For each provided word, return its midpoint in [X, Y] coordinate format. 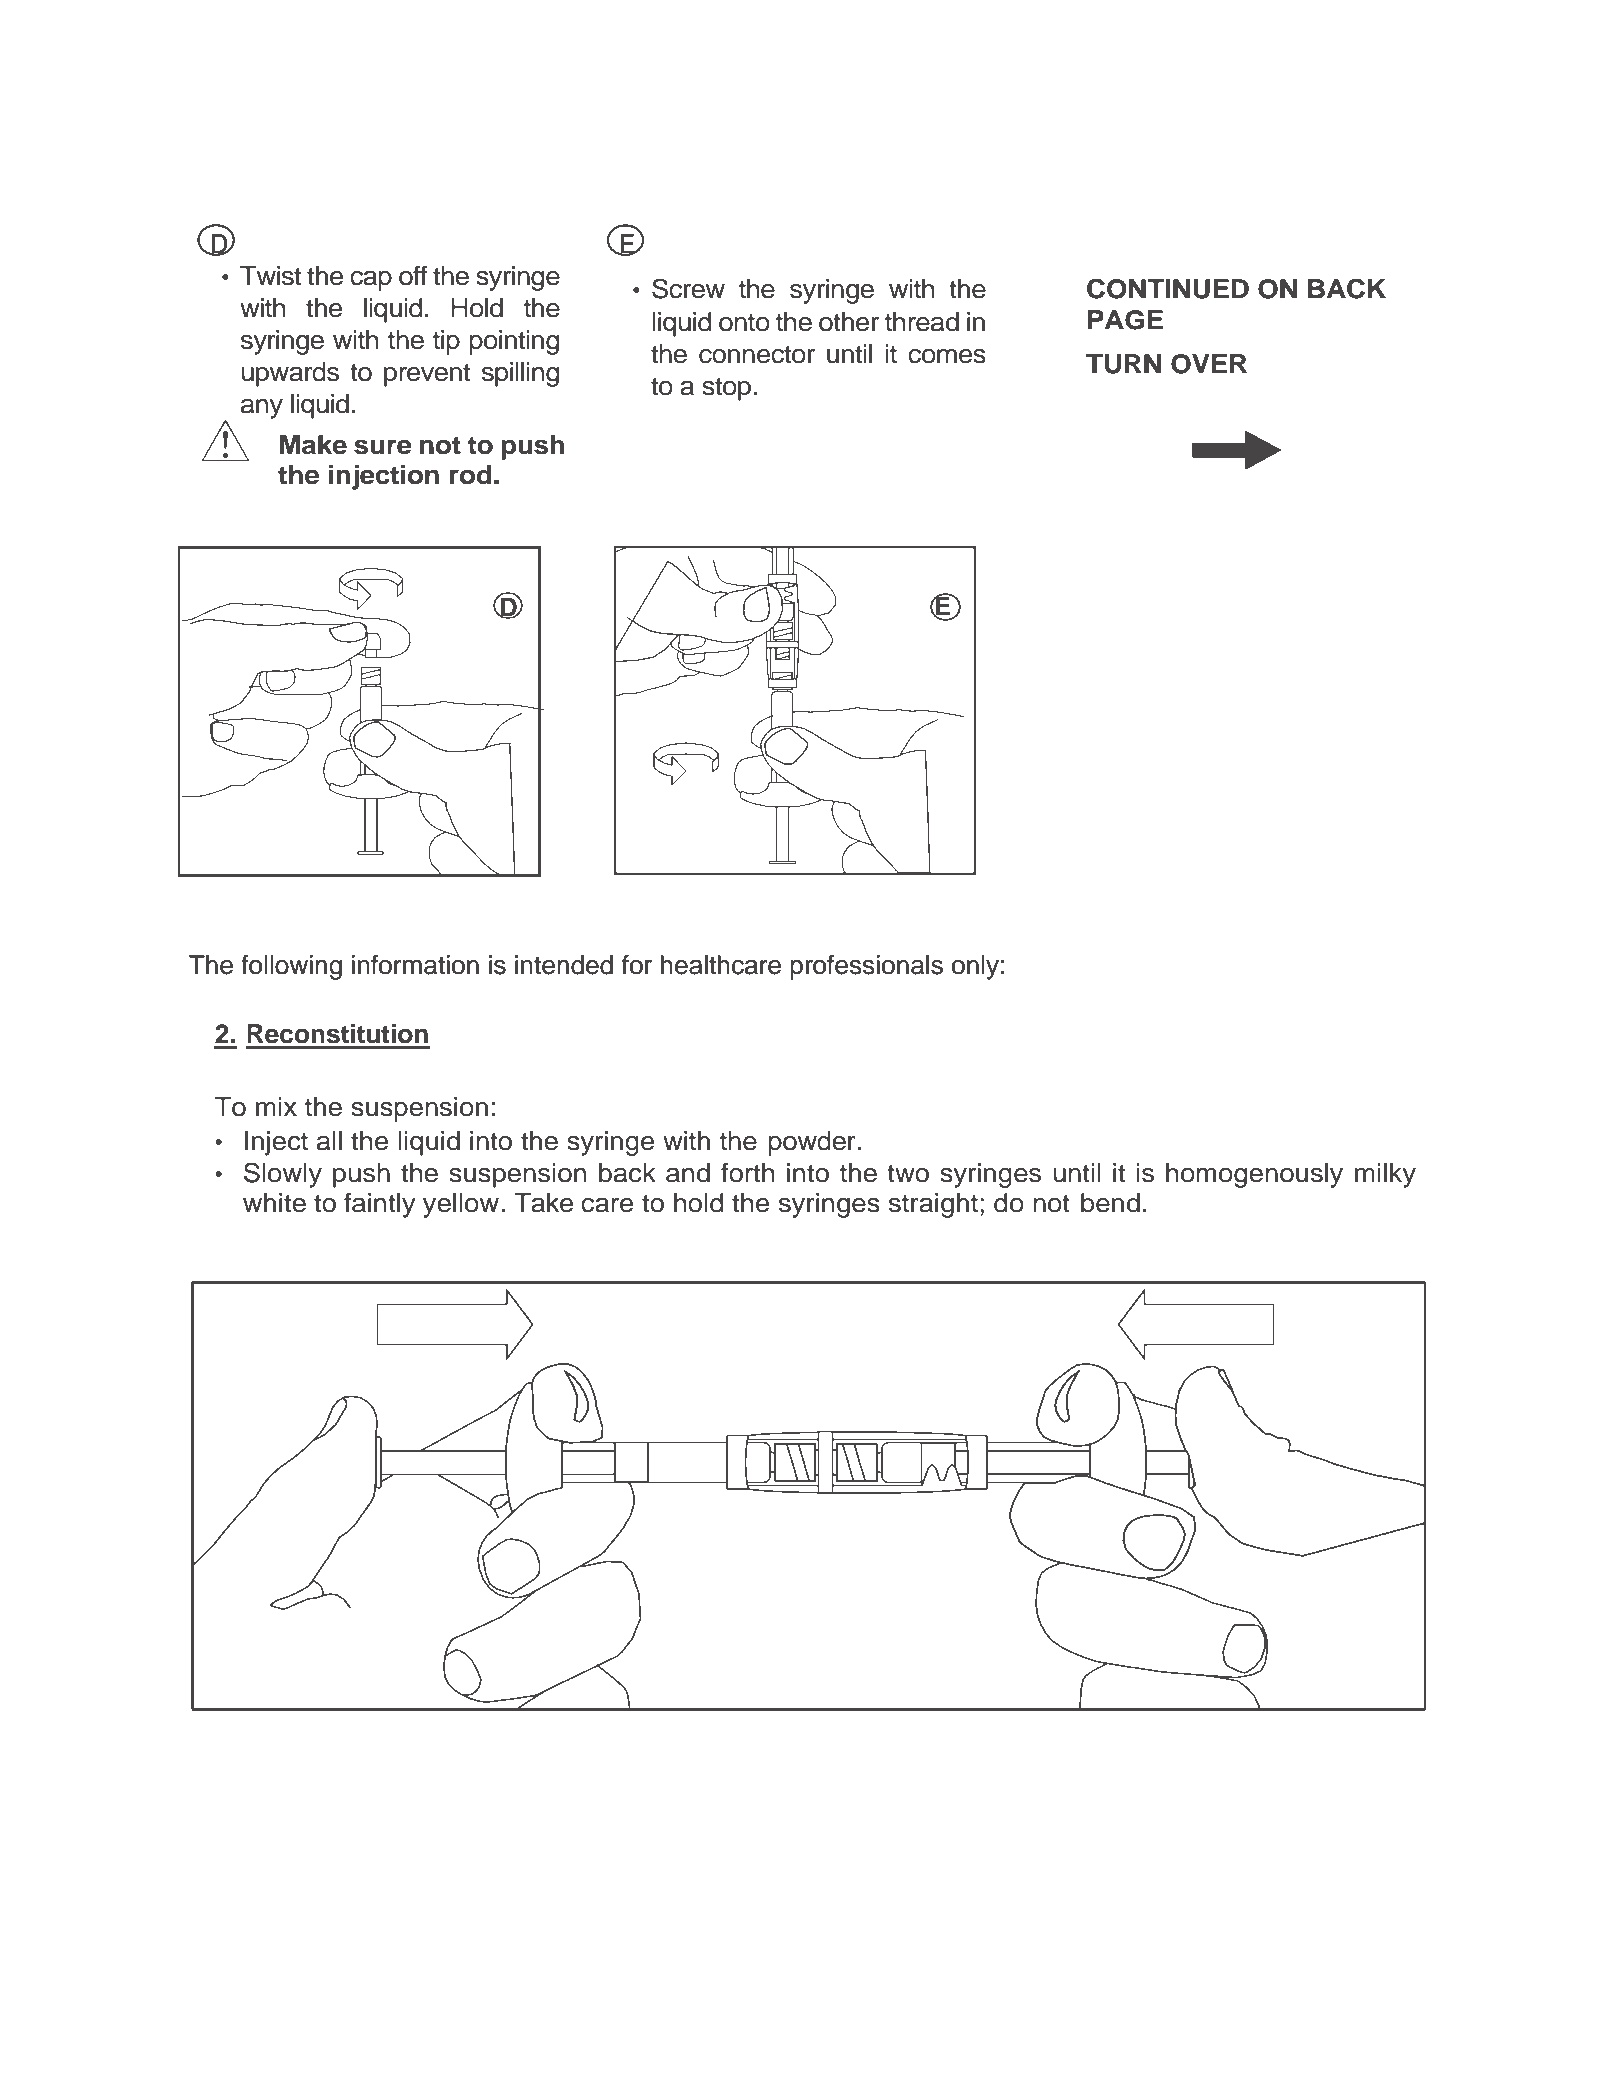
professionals [866, 967]
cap [371, 281]
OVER [1209, 364]
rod [471, 475]
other [849, 322]
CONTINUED [1168, 288]
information [415, 965]
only [975, 967]
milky [1385, 1175]
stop [726, 389]
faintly [380, 1205]
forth [747, 1173]
